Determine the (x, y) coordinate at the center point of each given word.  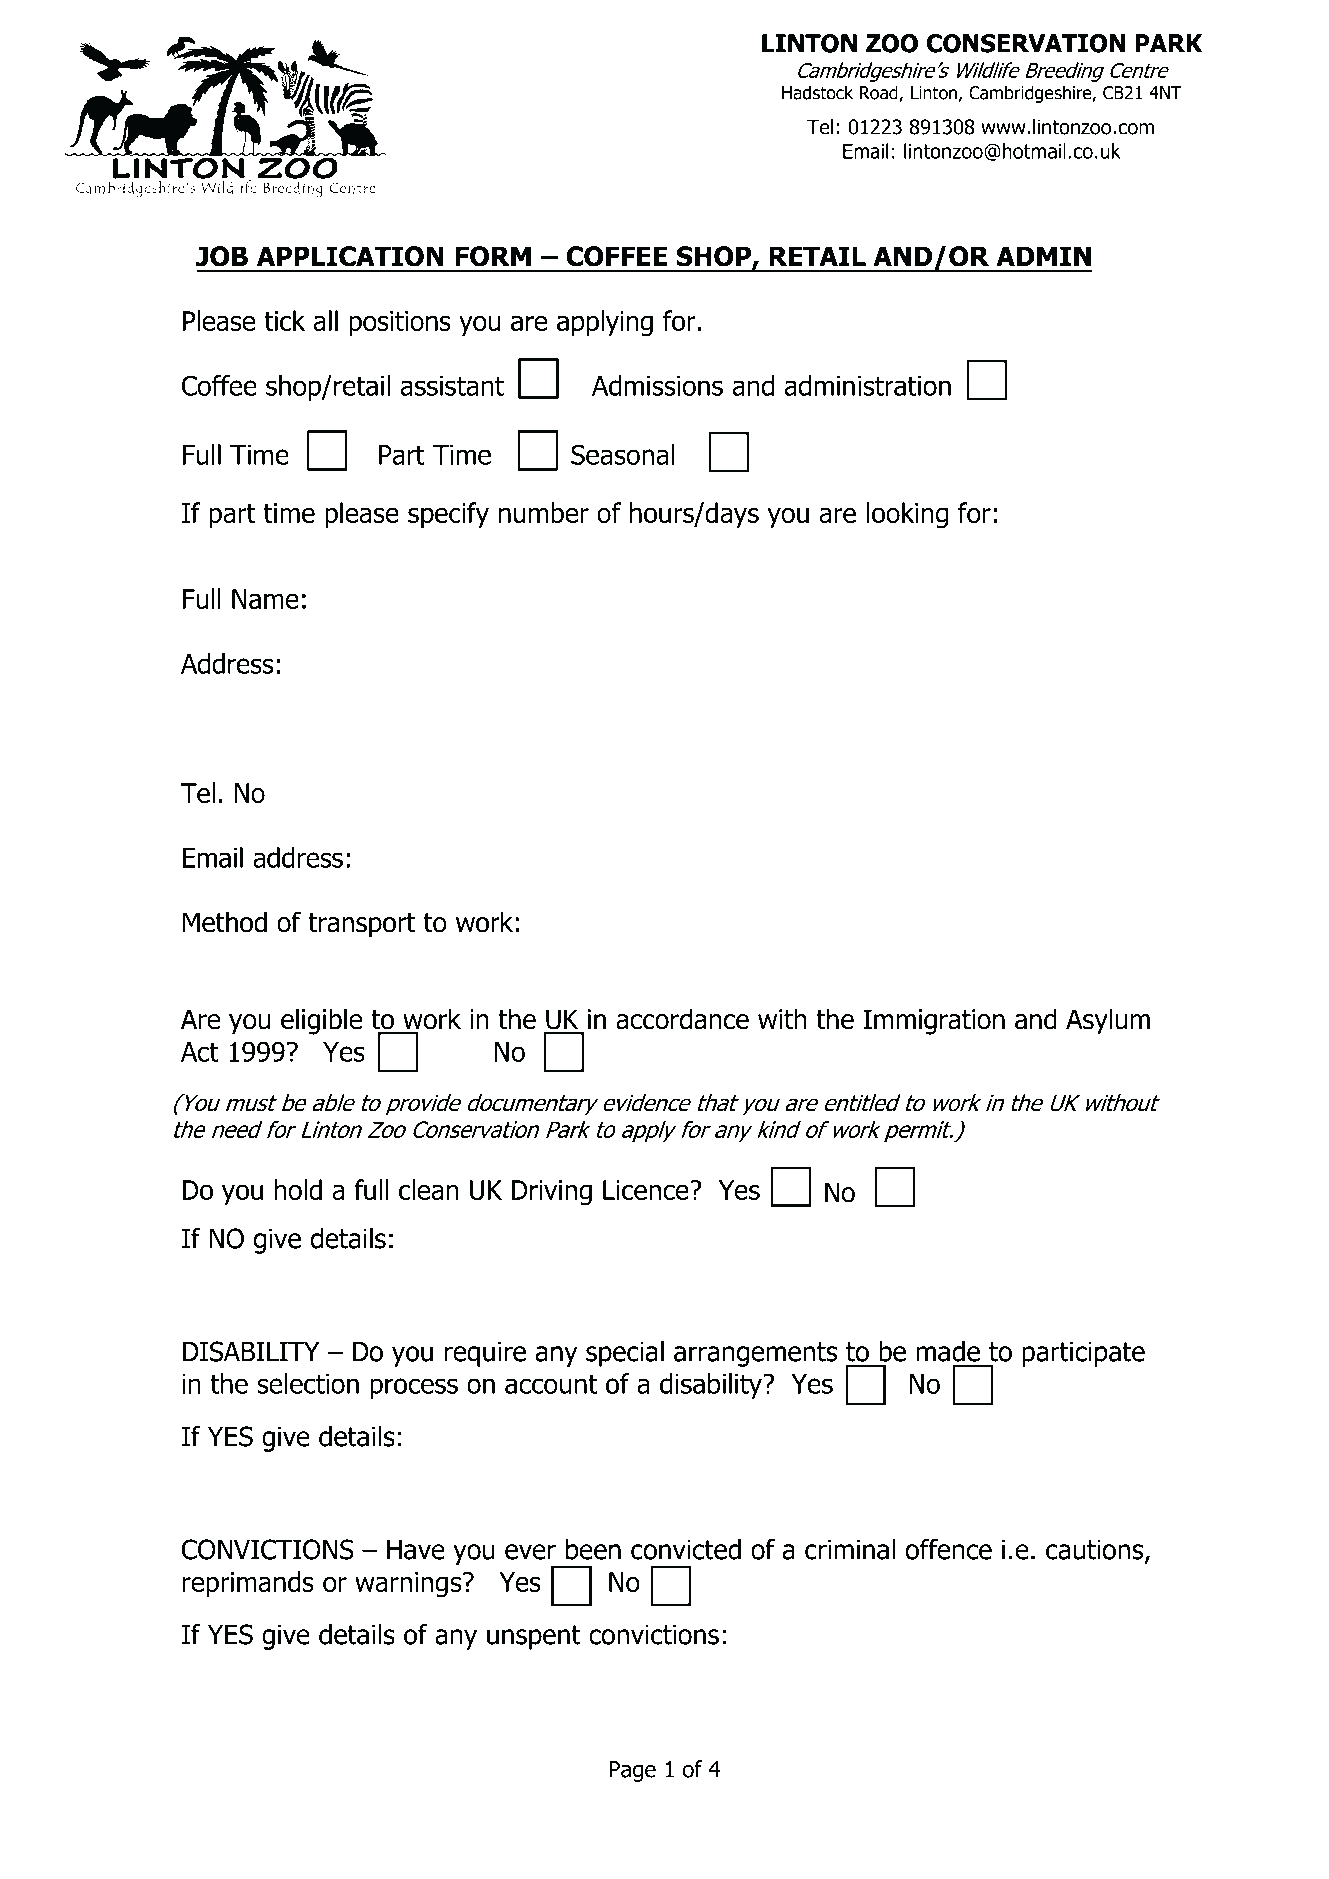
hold (298, 1189)
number (544, 512)
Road (880, 93)
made (948, 1351)
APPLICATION (350, 256)
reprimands (248, 1584)
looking (907, 515)
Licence (647, 1190)
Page (632, 1771)
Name (265, 599)
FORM (493, 256)
